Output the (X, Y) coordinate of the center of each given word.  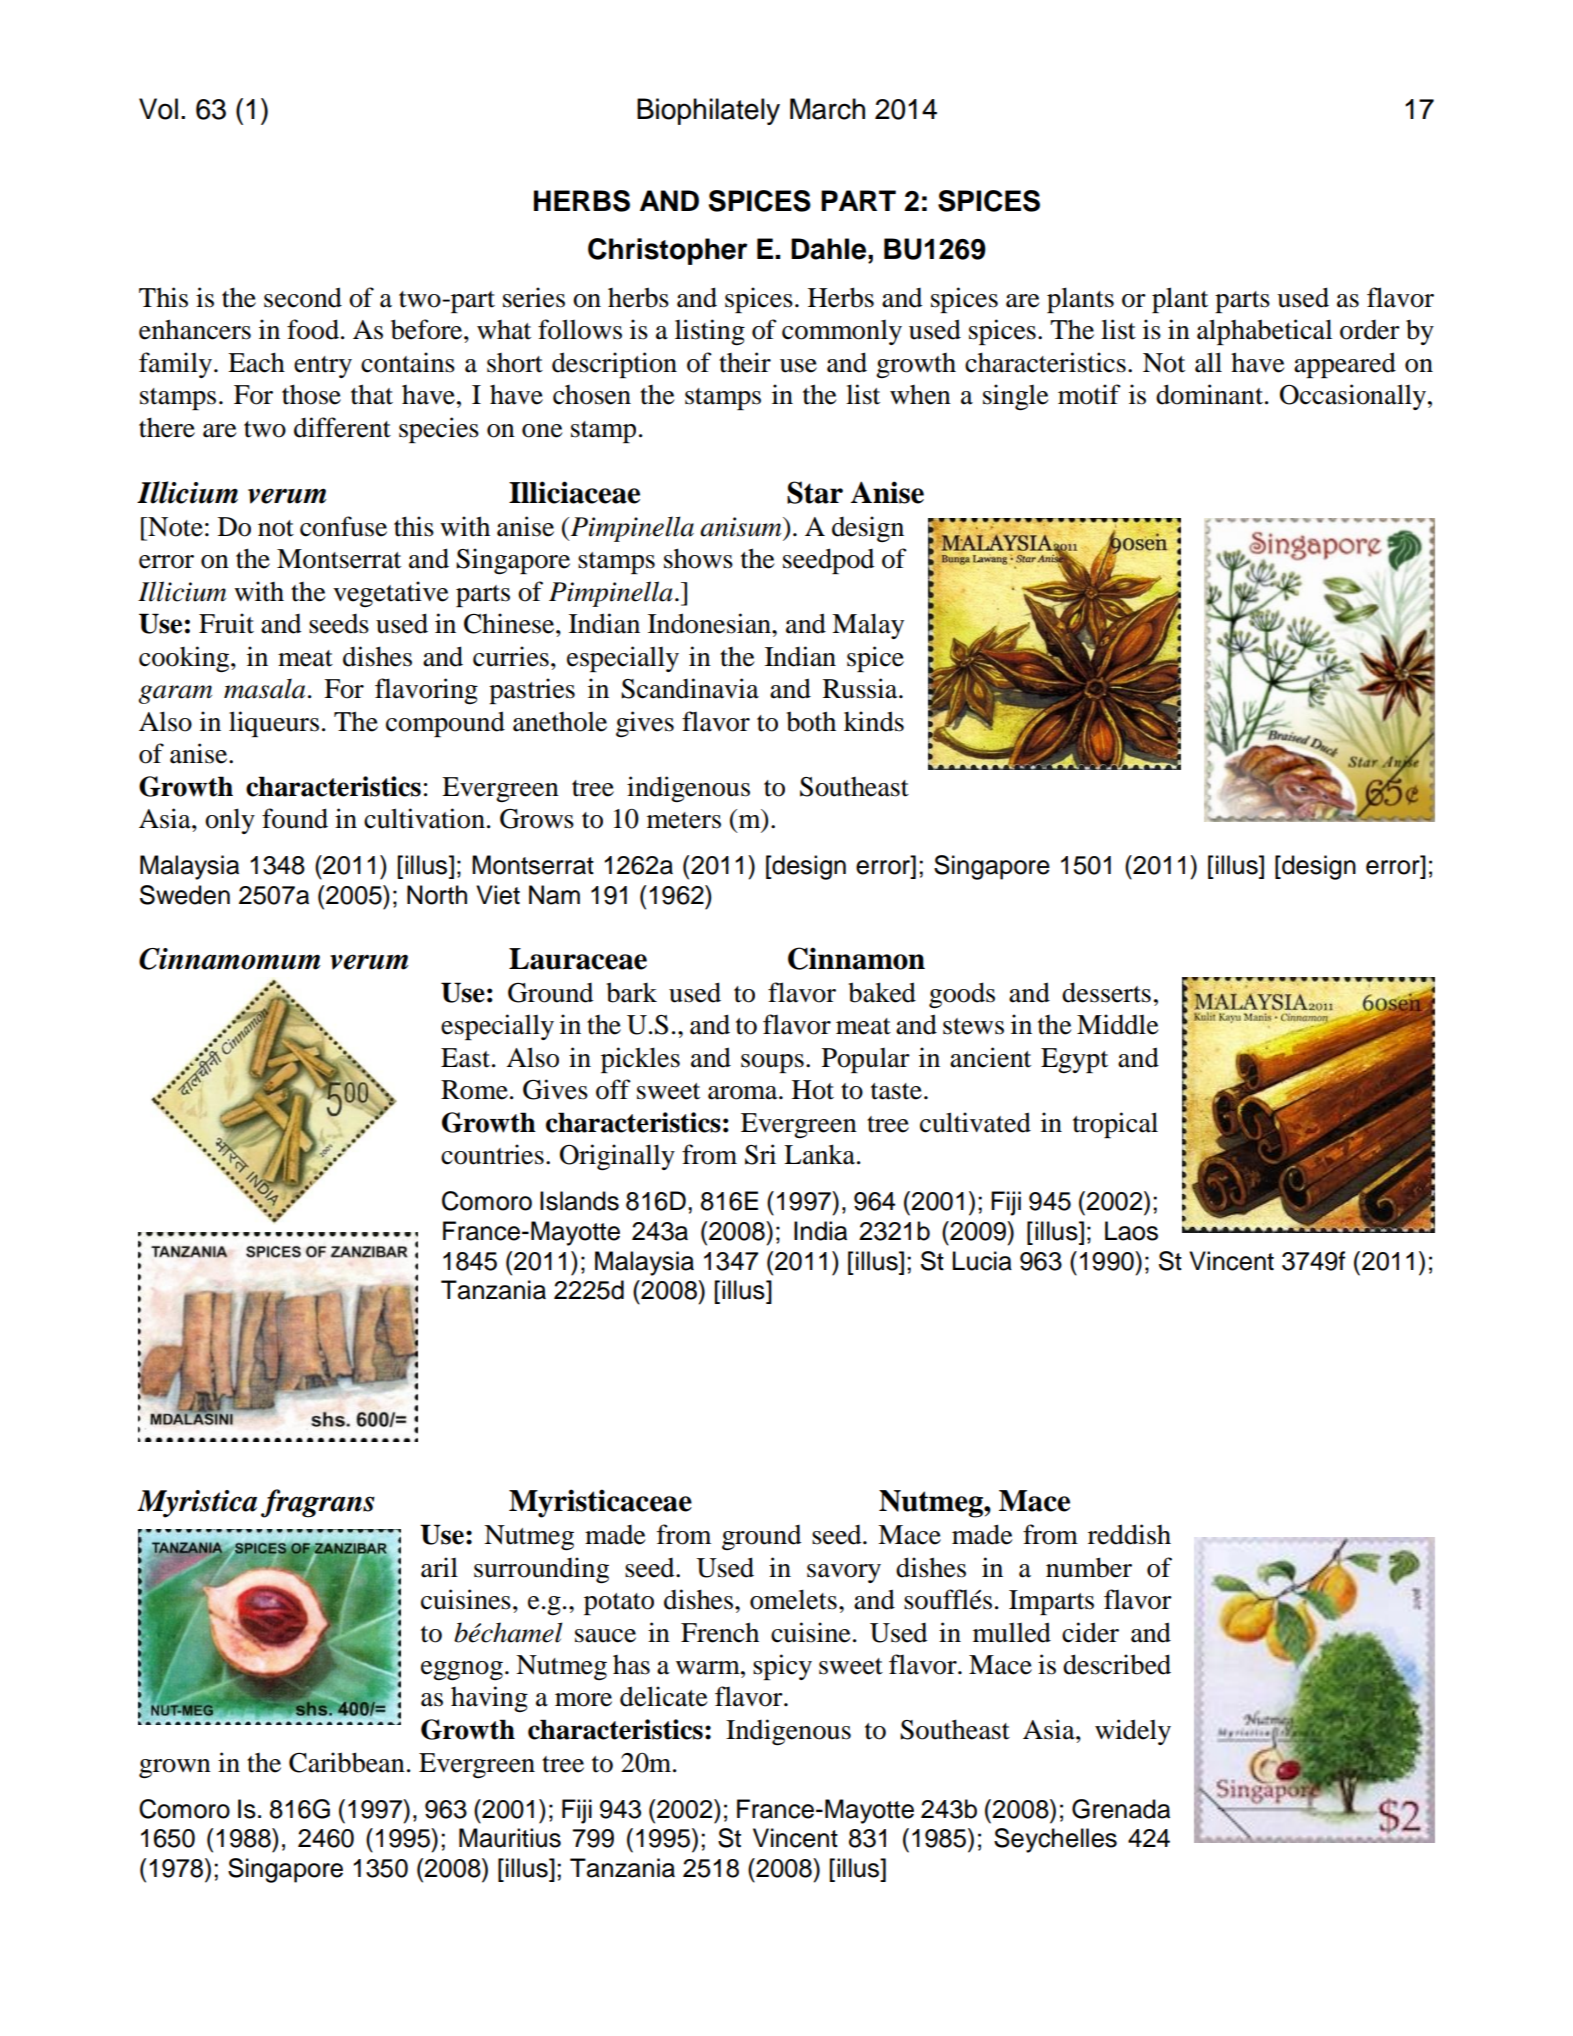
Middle (1117, 1024)
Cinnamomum (229, 959)
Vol (158, 109)
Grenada (1121, 1809)
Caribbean (347, 1762)
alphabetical (1264, 332)
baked (882, 992)
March (827, 109)
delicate (663, 1696)
